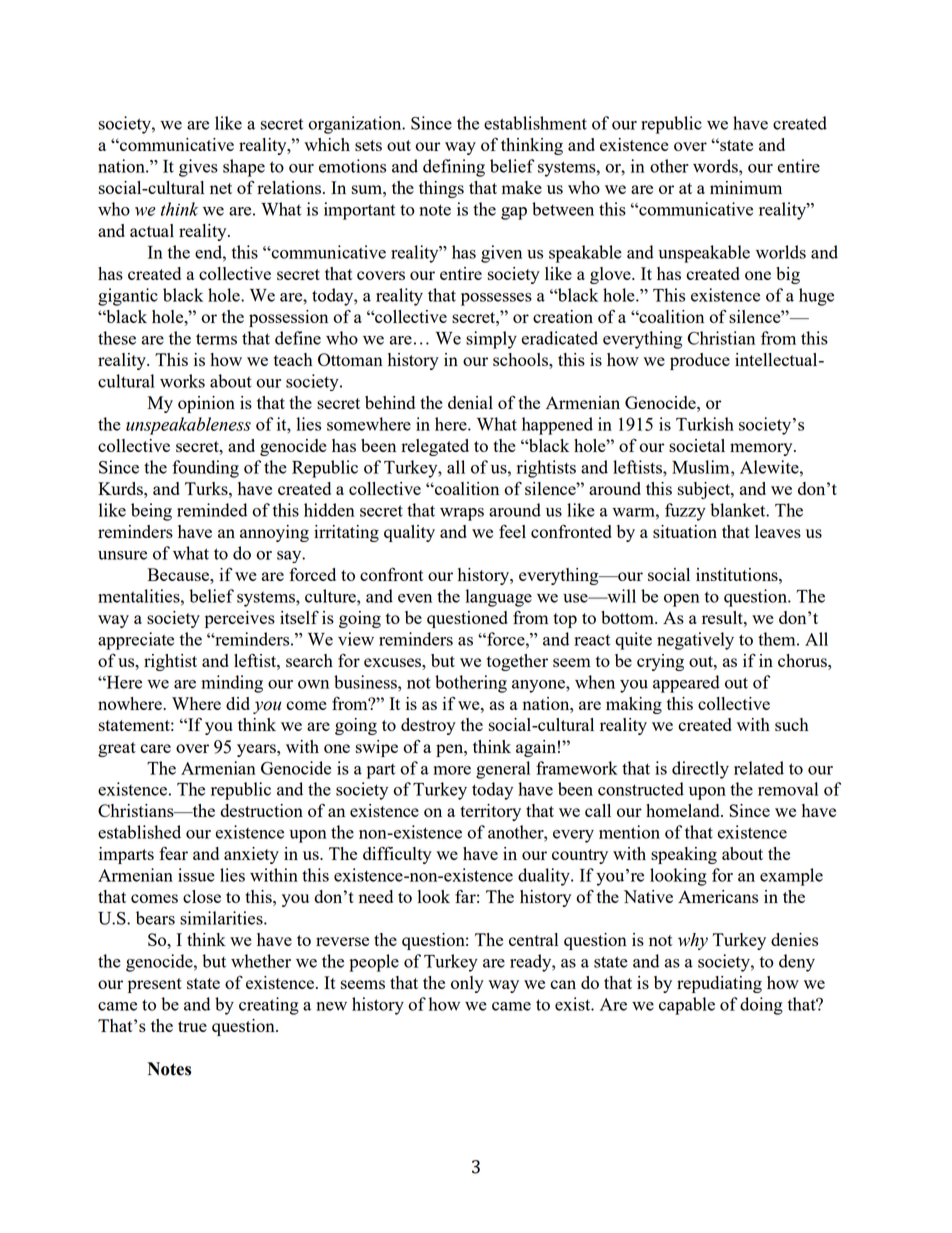 Image resolution: width=952 pixels, height=1233 pixels. What do you see at coordinates (716, 166) in the screenshot?
I see `words` at bounding box center [716, 166].
